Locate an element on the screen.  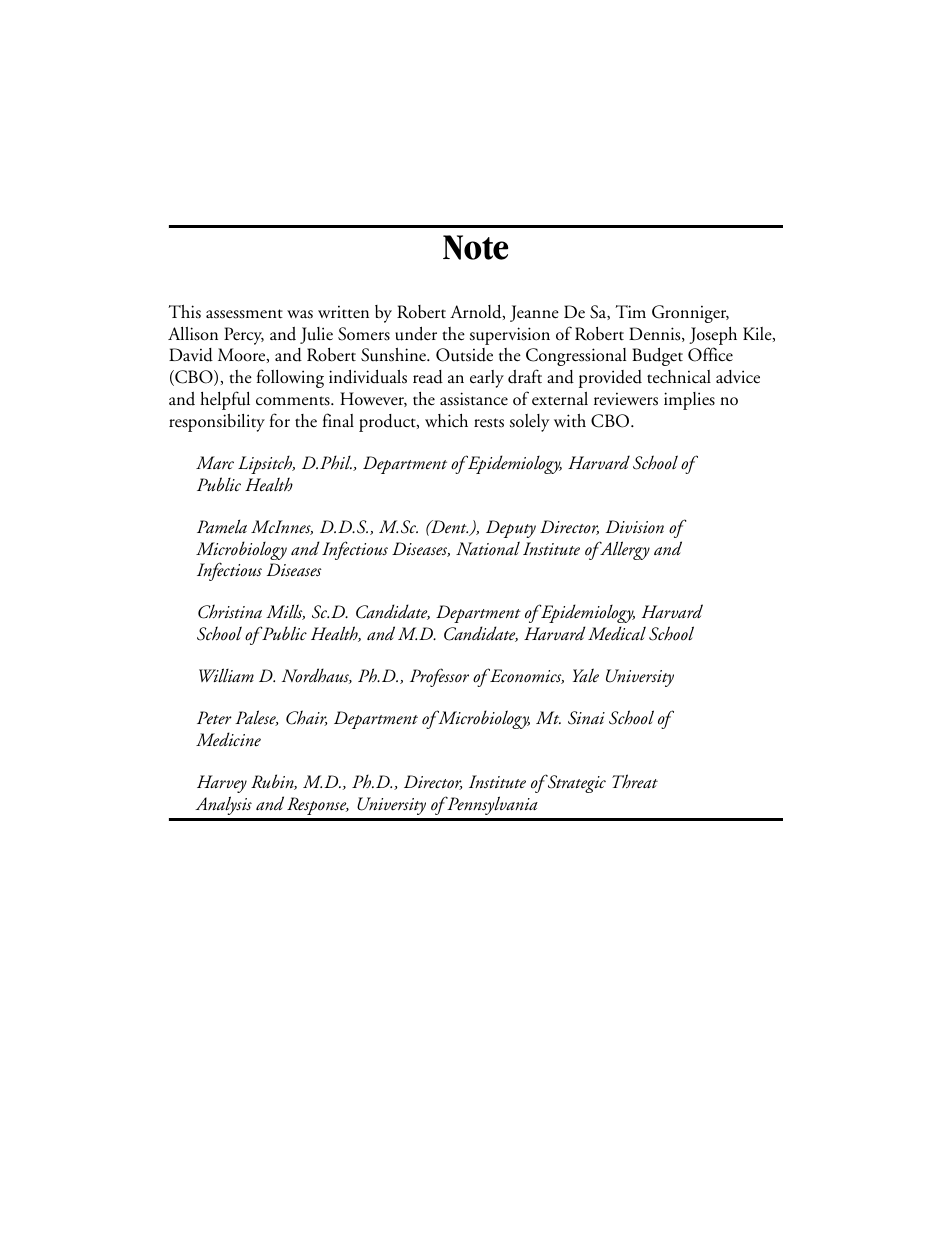
Note is located at coordinates (475, 247).
